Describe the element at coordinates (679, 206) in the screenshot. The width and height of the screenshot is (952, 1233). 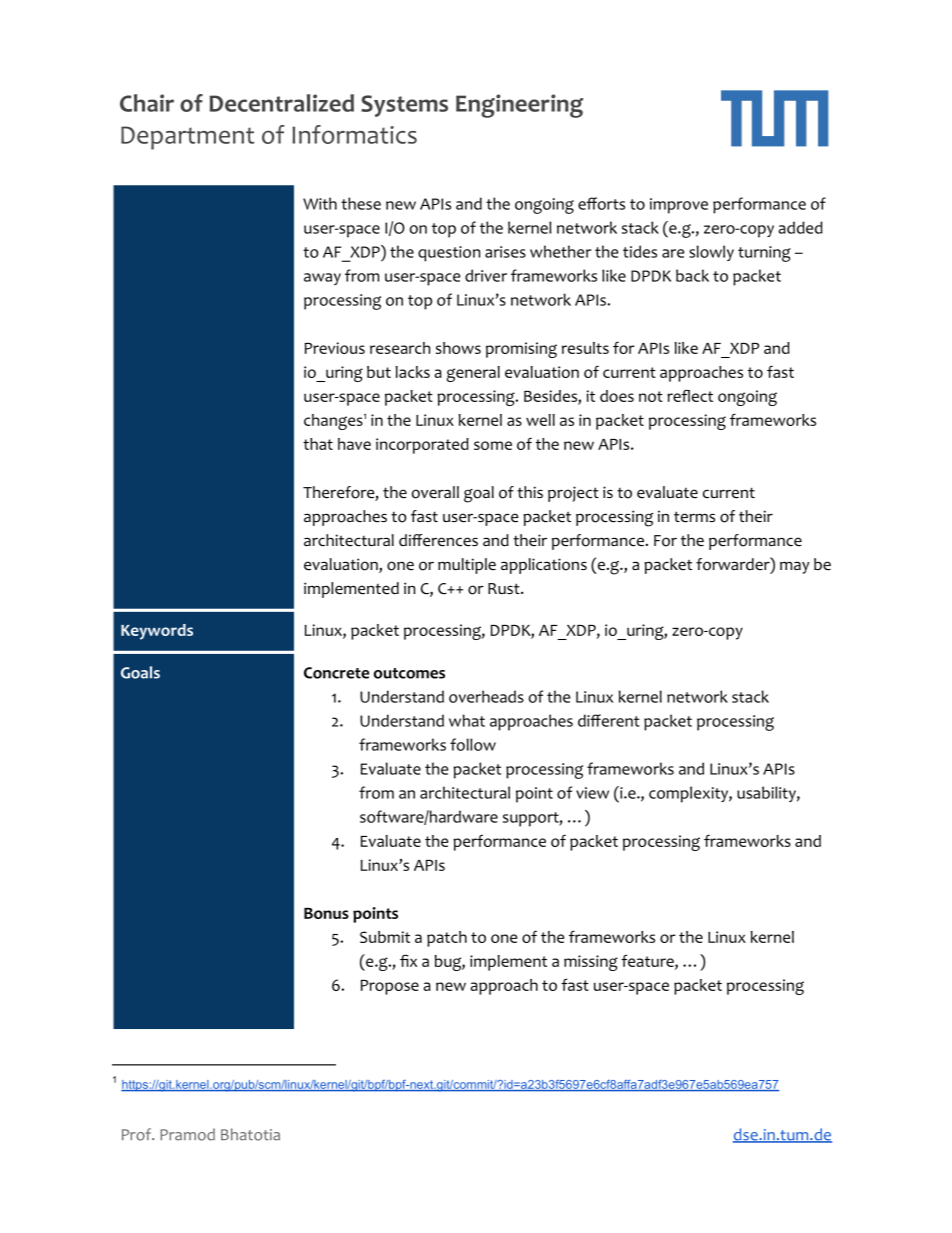
I see `improve` at that location.
